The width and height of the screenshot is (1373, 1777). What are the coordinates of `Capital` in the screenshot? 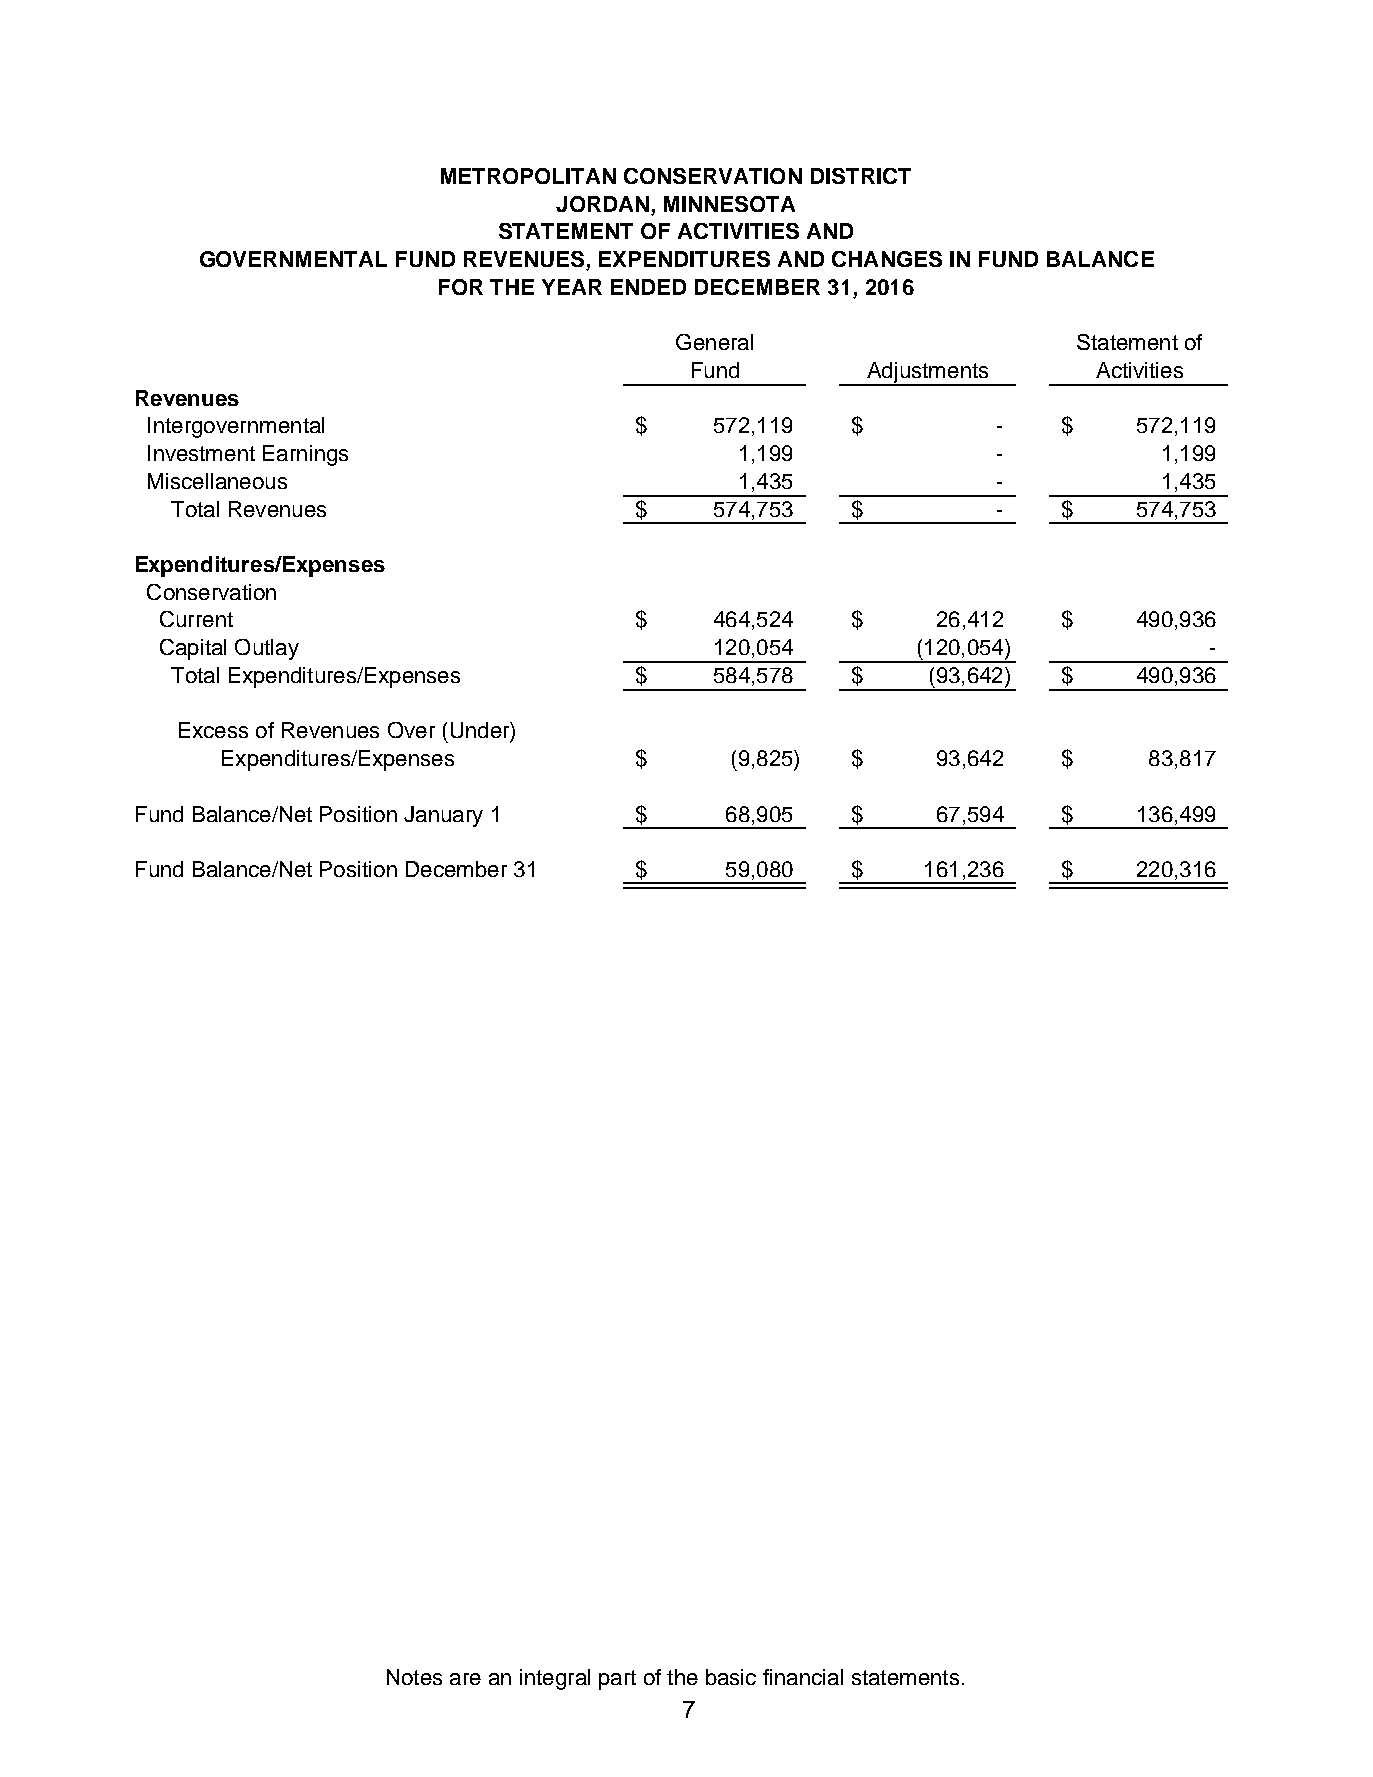 It's located at (193, 649).
